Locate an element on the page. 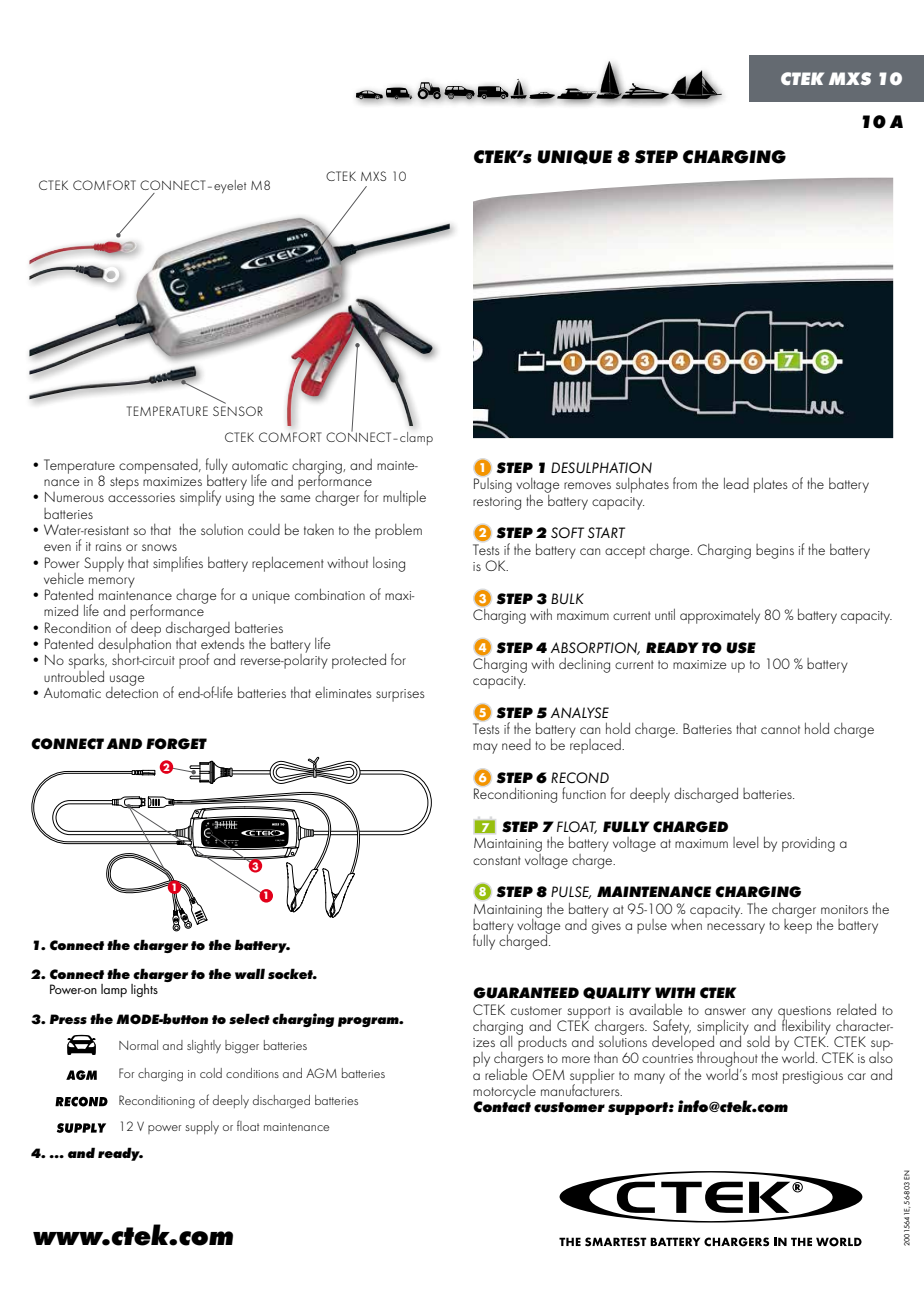 The width and height of the page is (924, 1308). plates is located at coordinates (771, 485).
